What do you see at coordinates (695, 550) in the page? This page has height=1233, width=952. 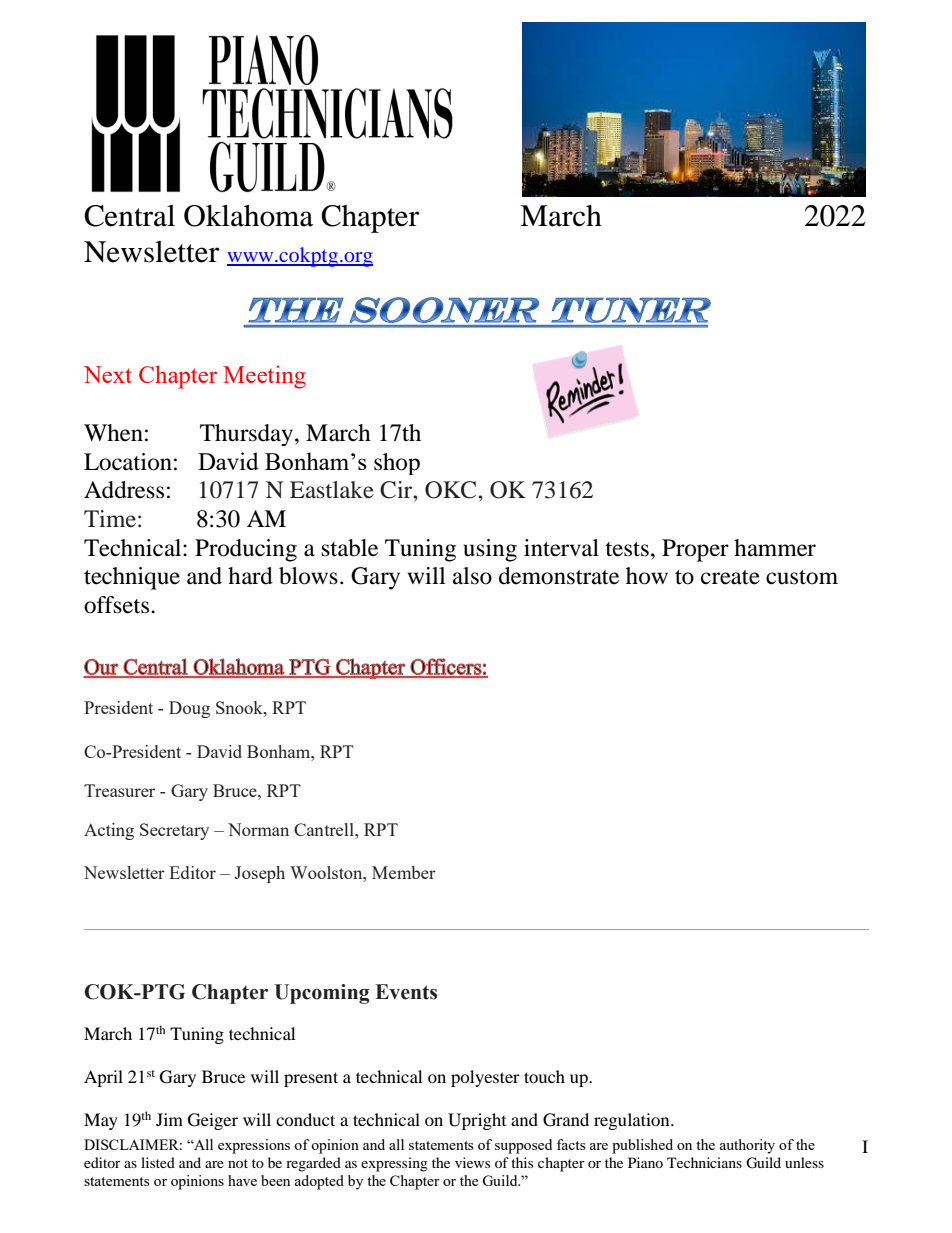 I see `Proper` at bounding box center [695, 550].
